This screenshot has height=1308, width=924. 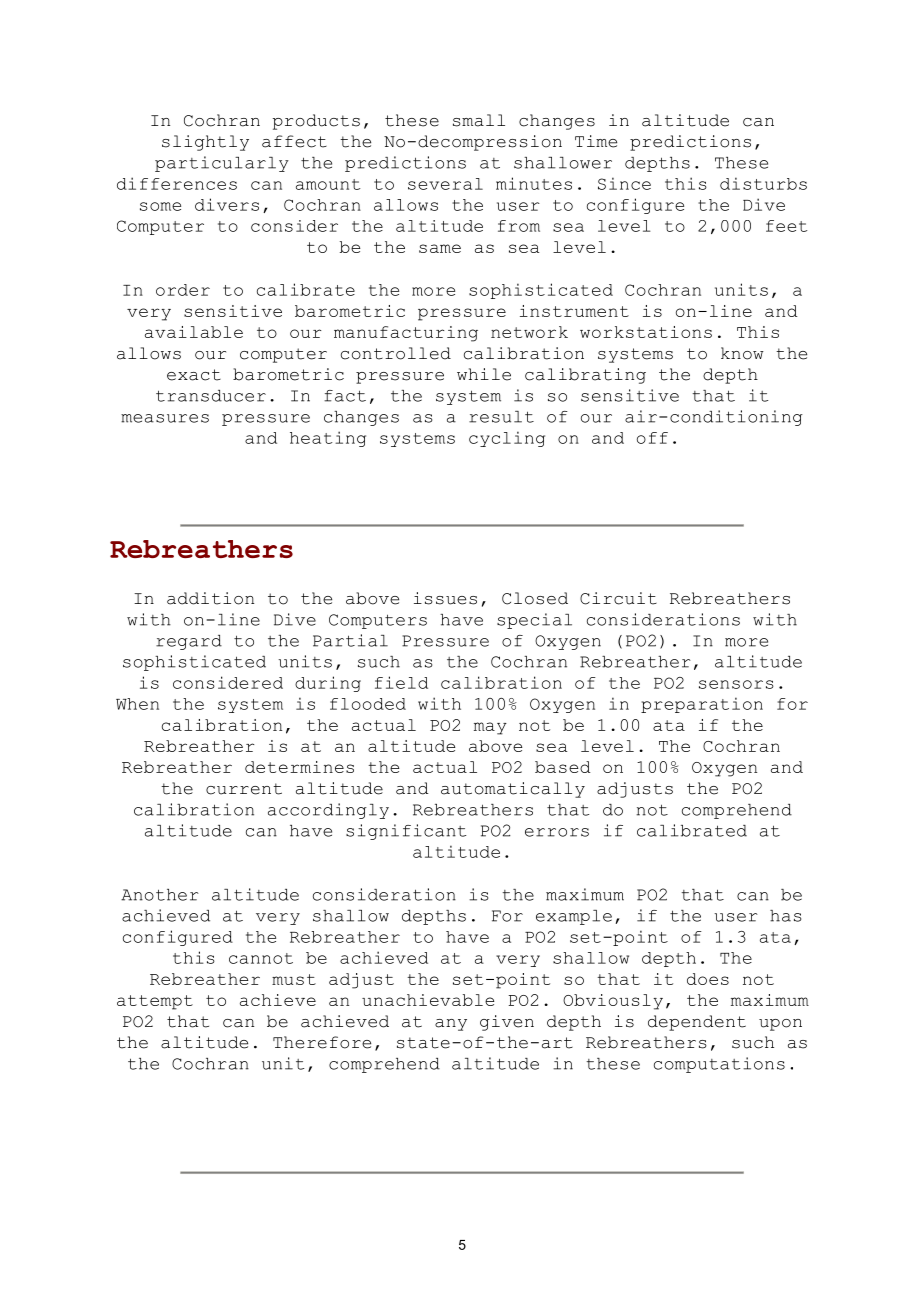 I want to click on know, so click(x=742, y=353).
